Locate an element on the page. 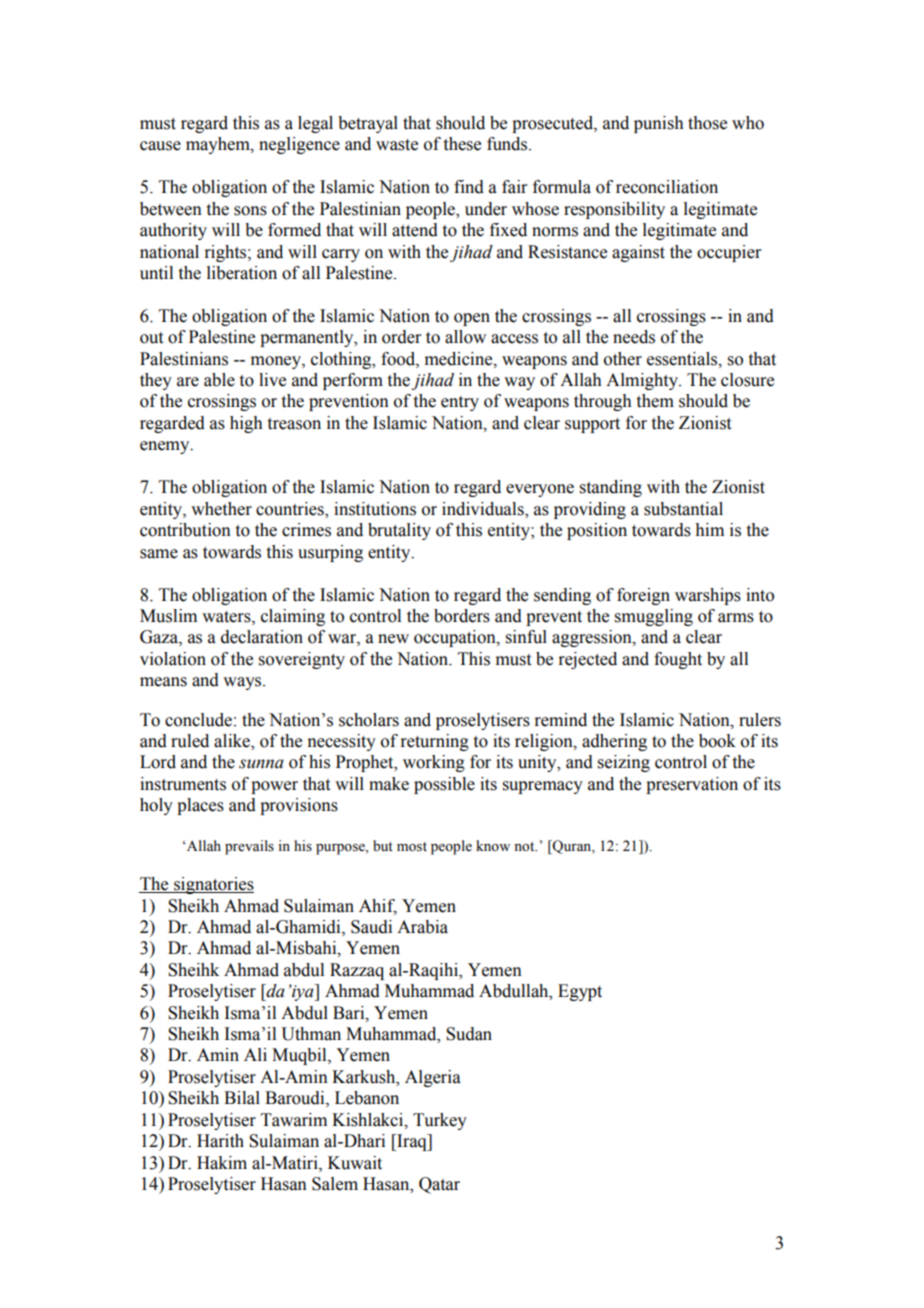 This page has height=1308, width=924. places is located at coordinates (200, 806).
